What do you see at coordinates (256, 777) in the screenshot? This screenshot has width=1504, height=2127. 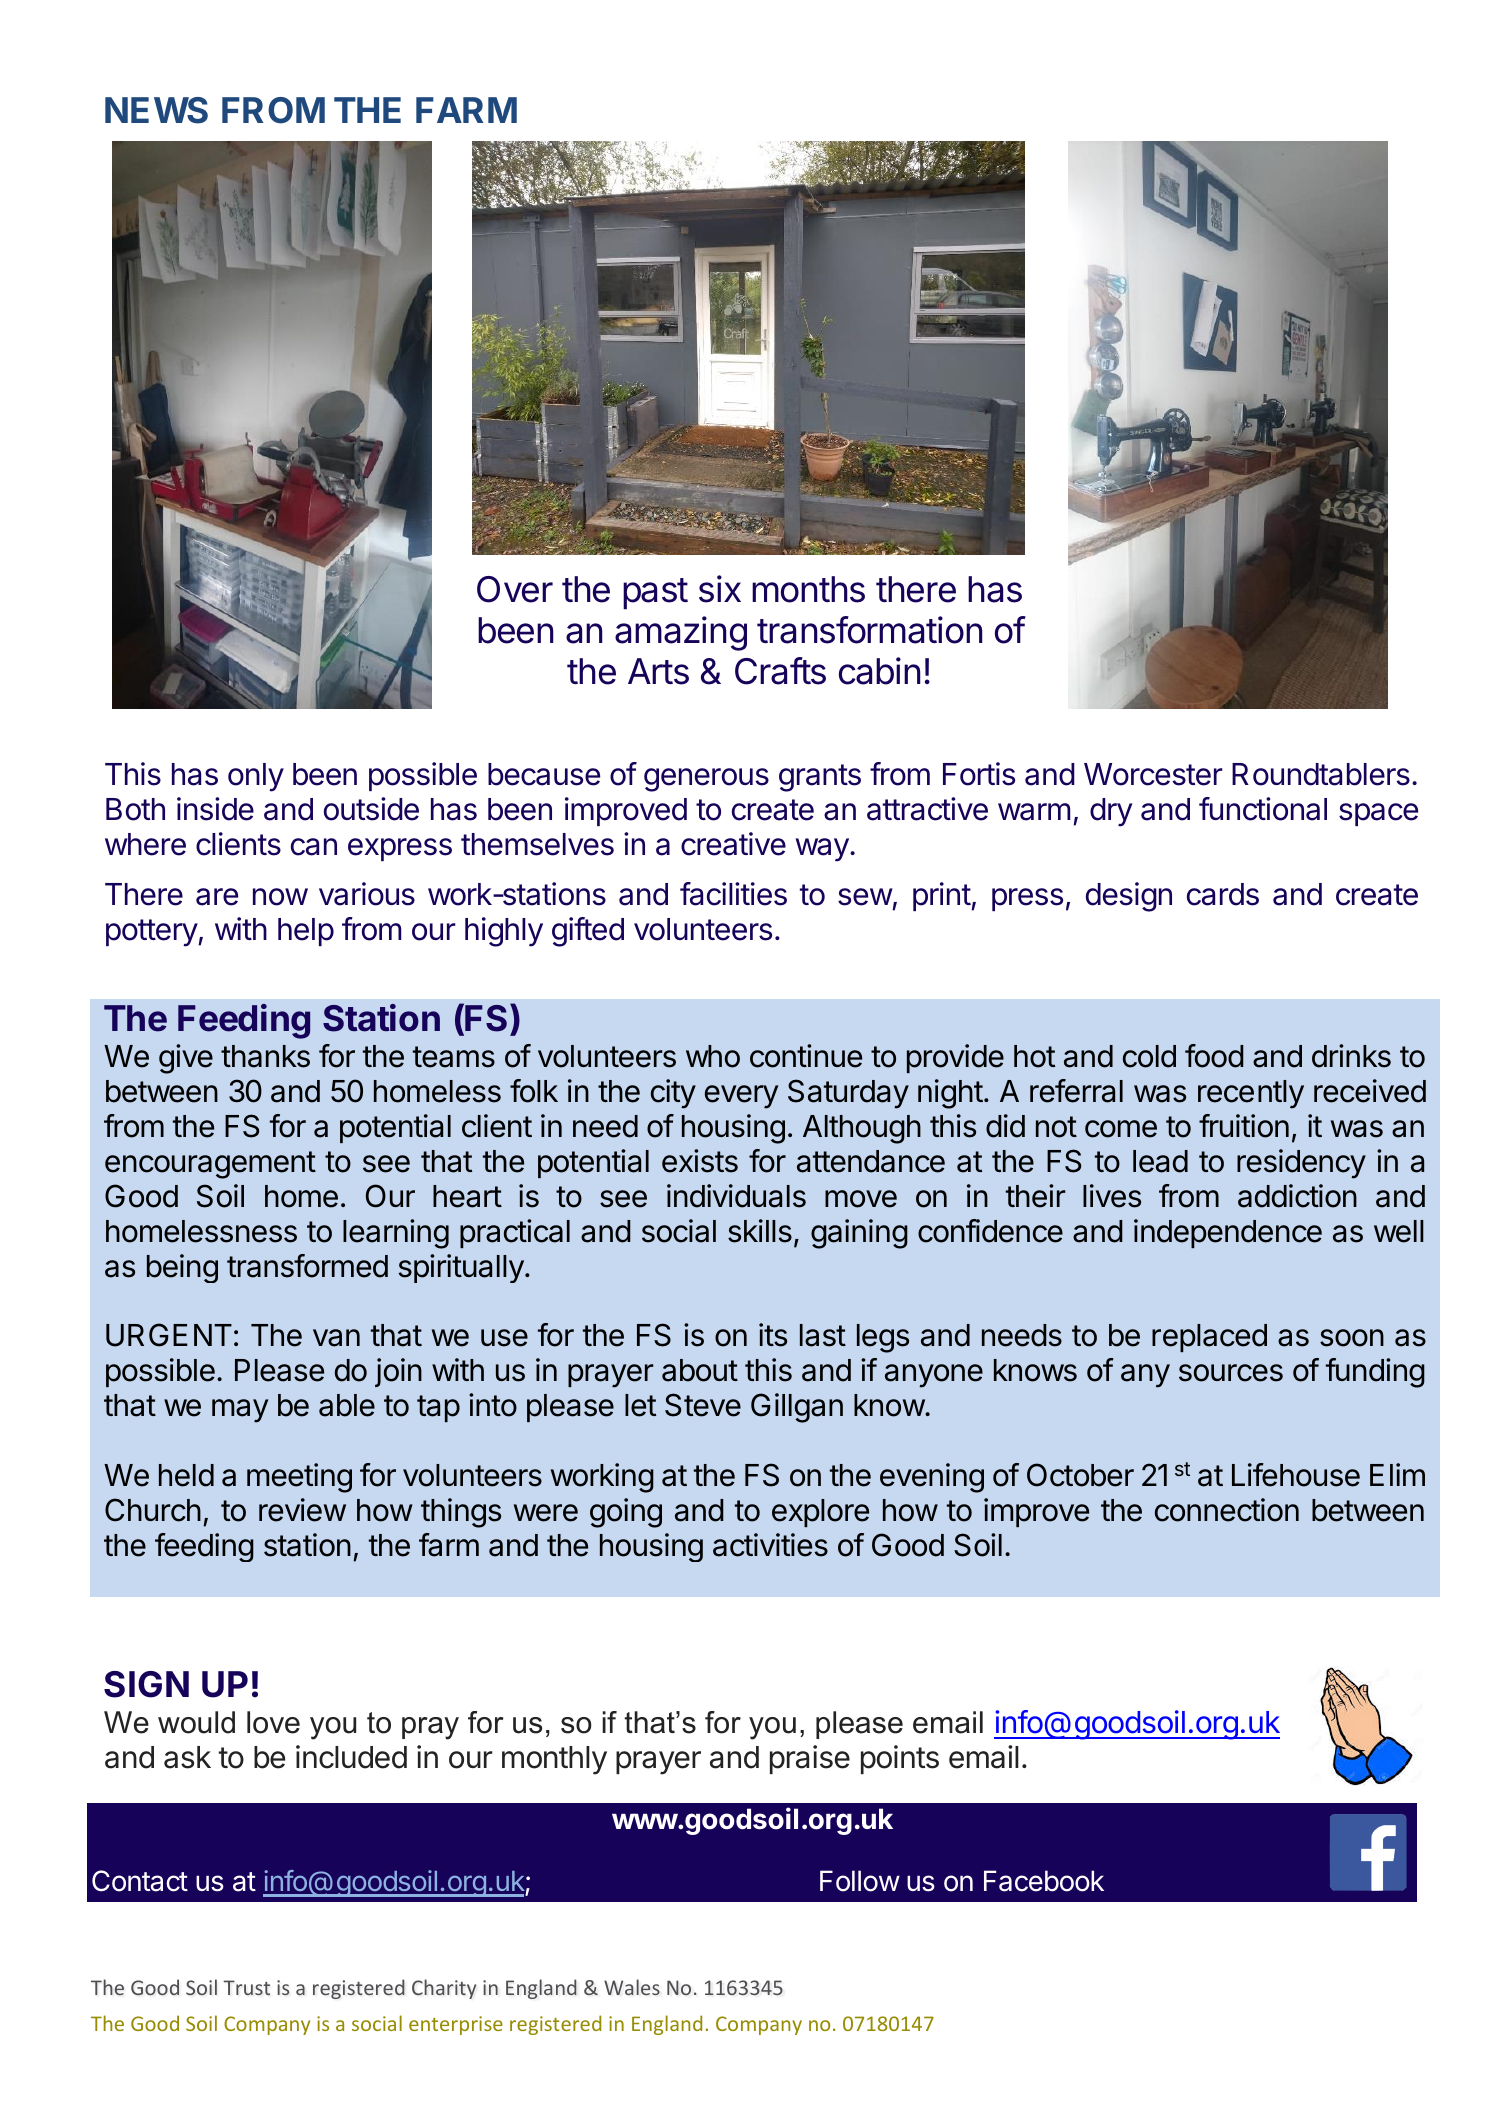 I see `only` at bounding box center [256, 777].
